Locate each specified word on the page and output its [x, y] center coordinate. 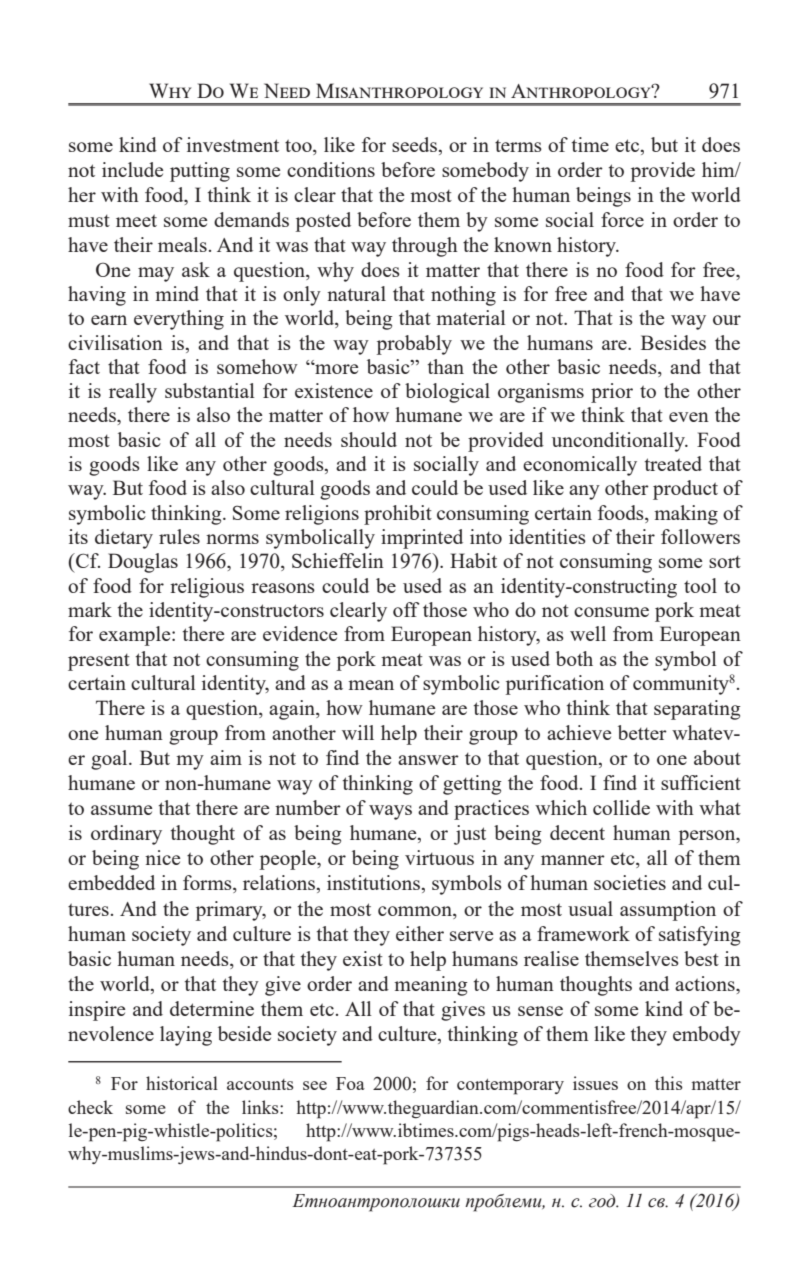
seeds [416, 146]
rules [179, 536]
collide [621, 807]
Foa [350, 1083]
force [622, 219]
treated [673, 463]
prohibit [398, 515]
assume [121, 810]
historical [182, 1083]
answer [428, 760]
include [132, 169]
